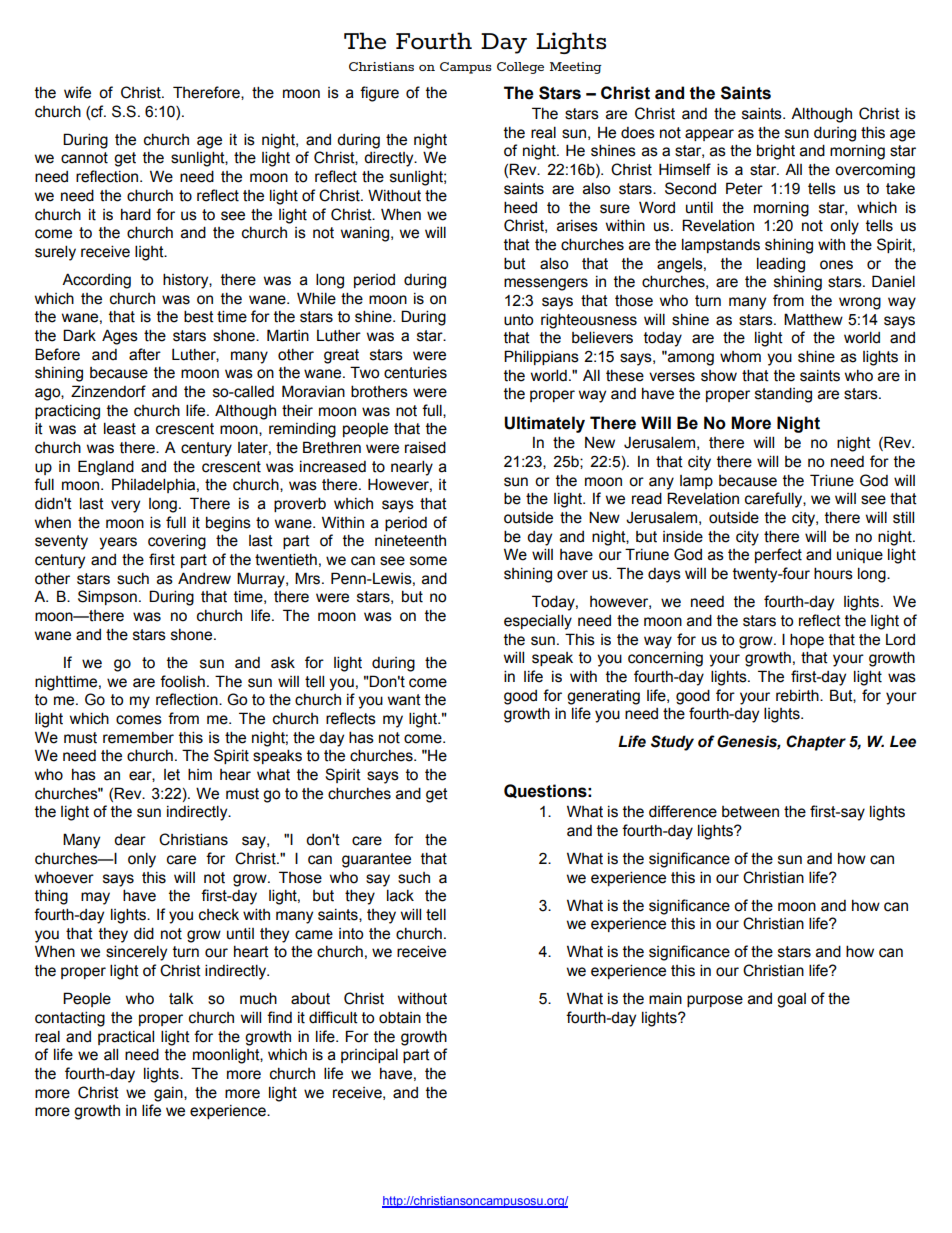 The width and height of the screenshot is (952, 1233). Describe the element at coordinates (520, 68) in the screenshot. I see `College` at that location.
